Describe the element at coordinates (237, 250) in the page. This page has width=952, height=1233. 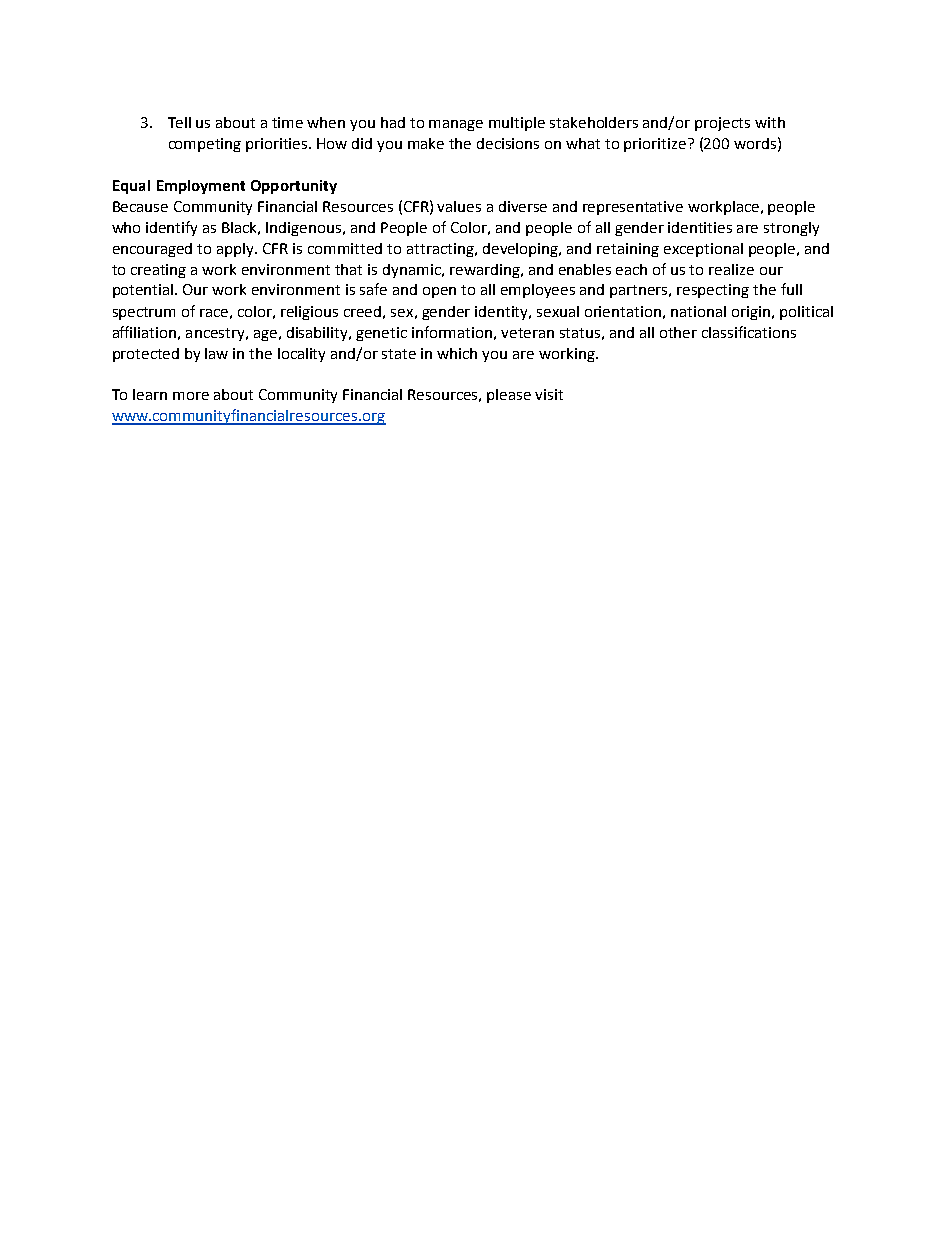
I see `apply` at that location.
